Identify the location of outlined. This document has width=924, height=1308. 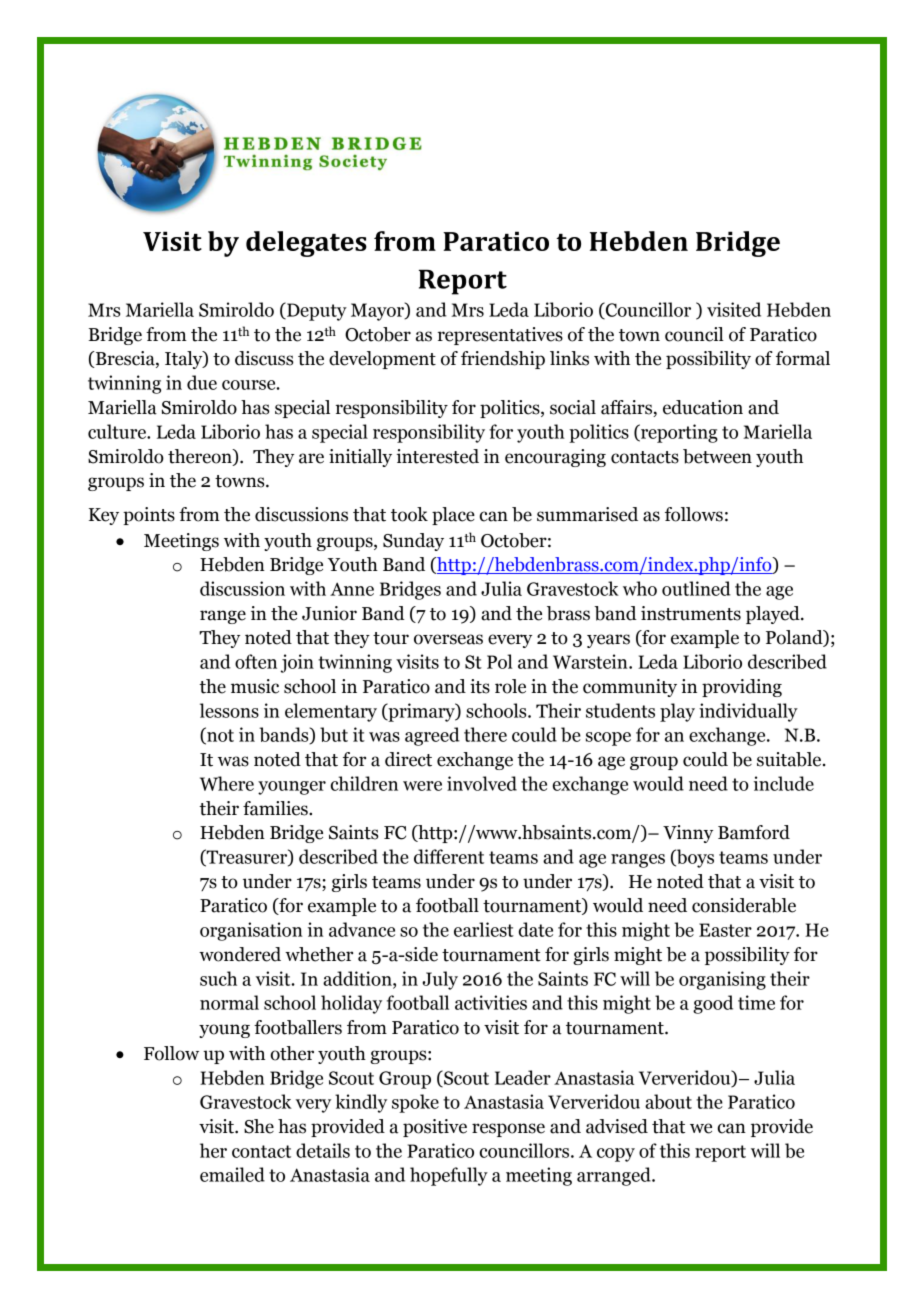
(696, 588).
